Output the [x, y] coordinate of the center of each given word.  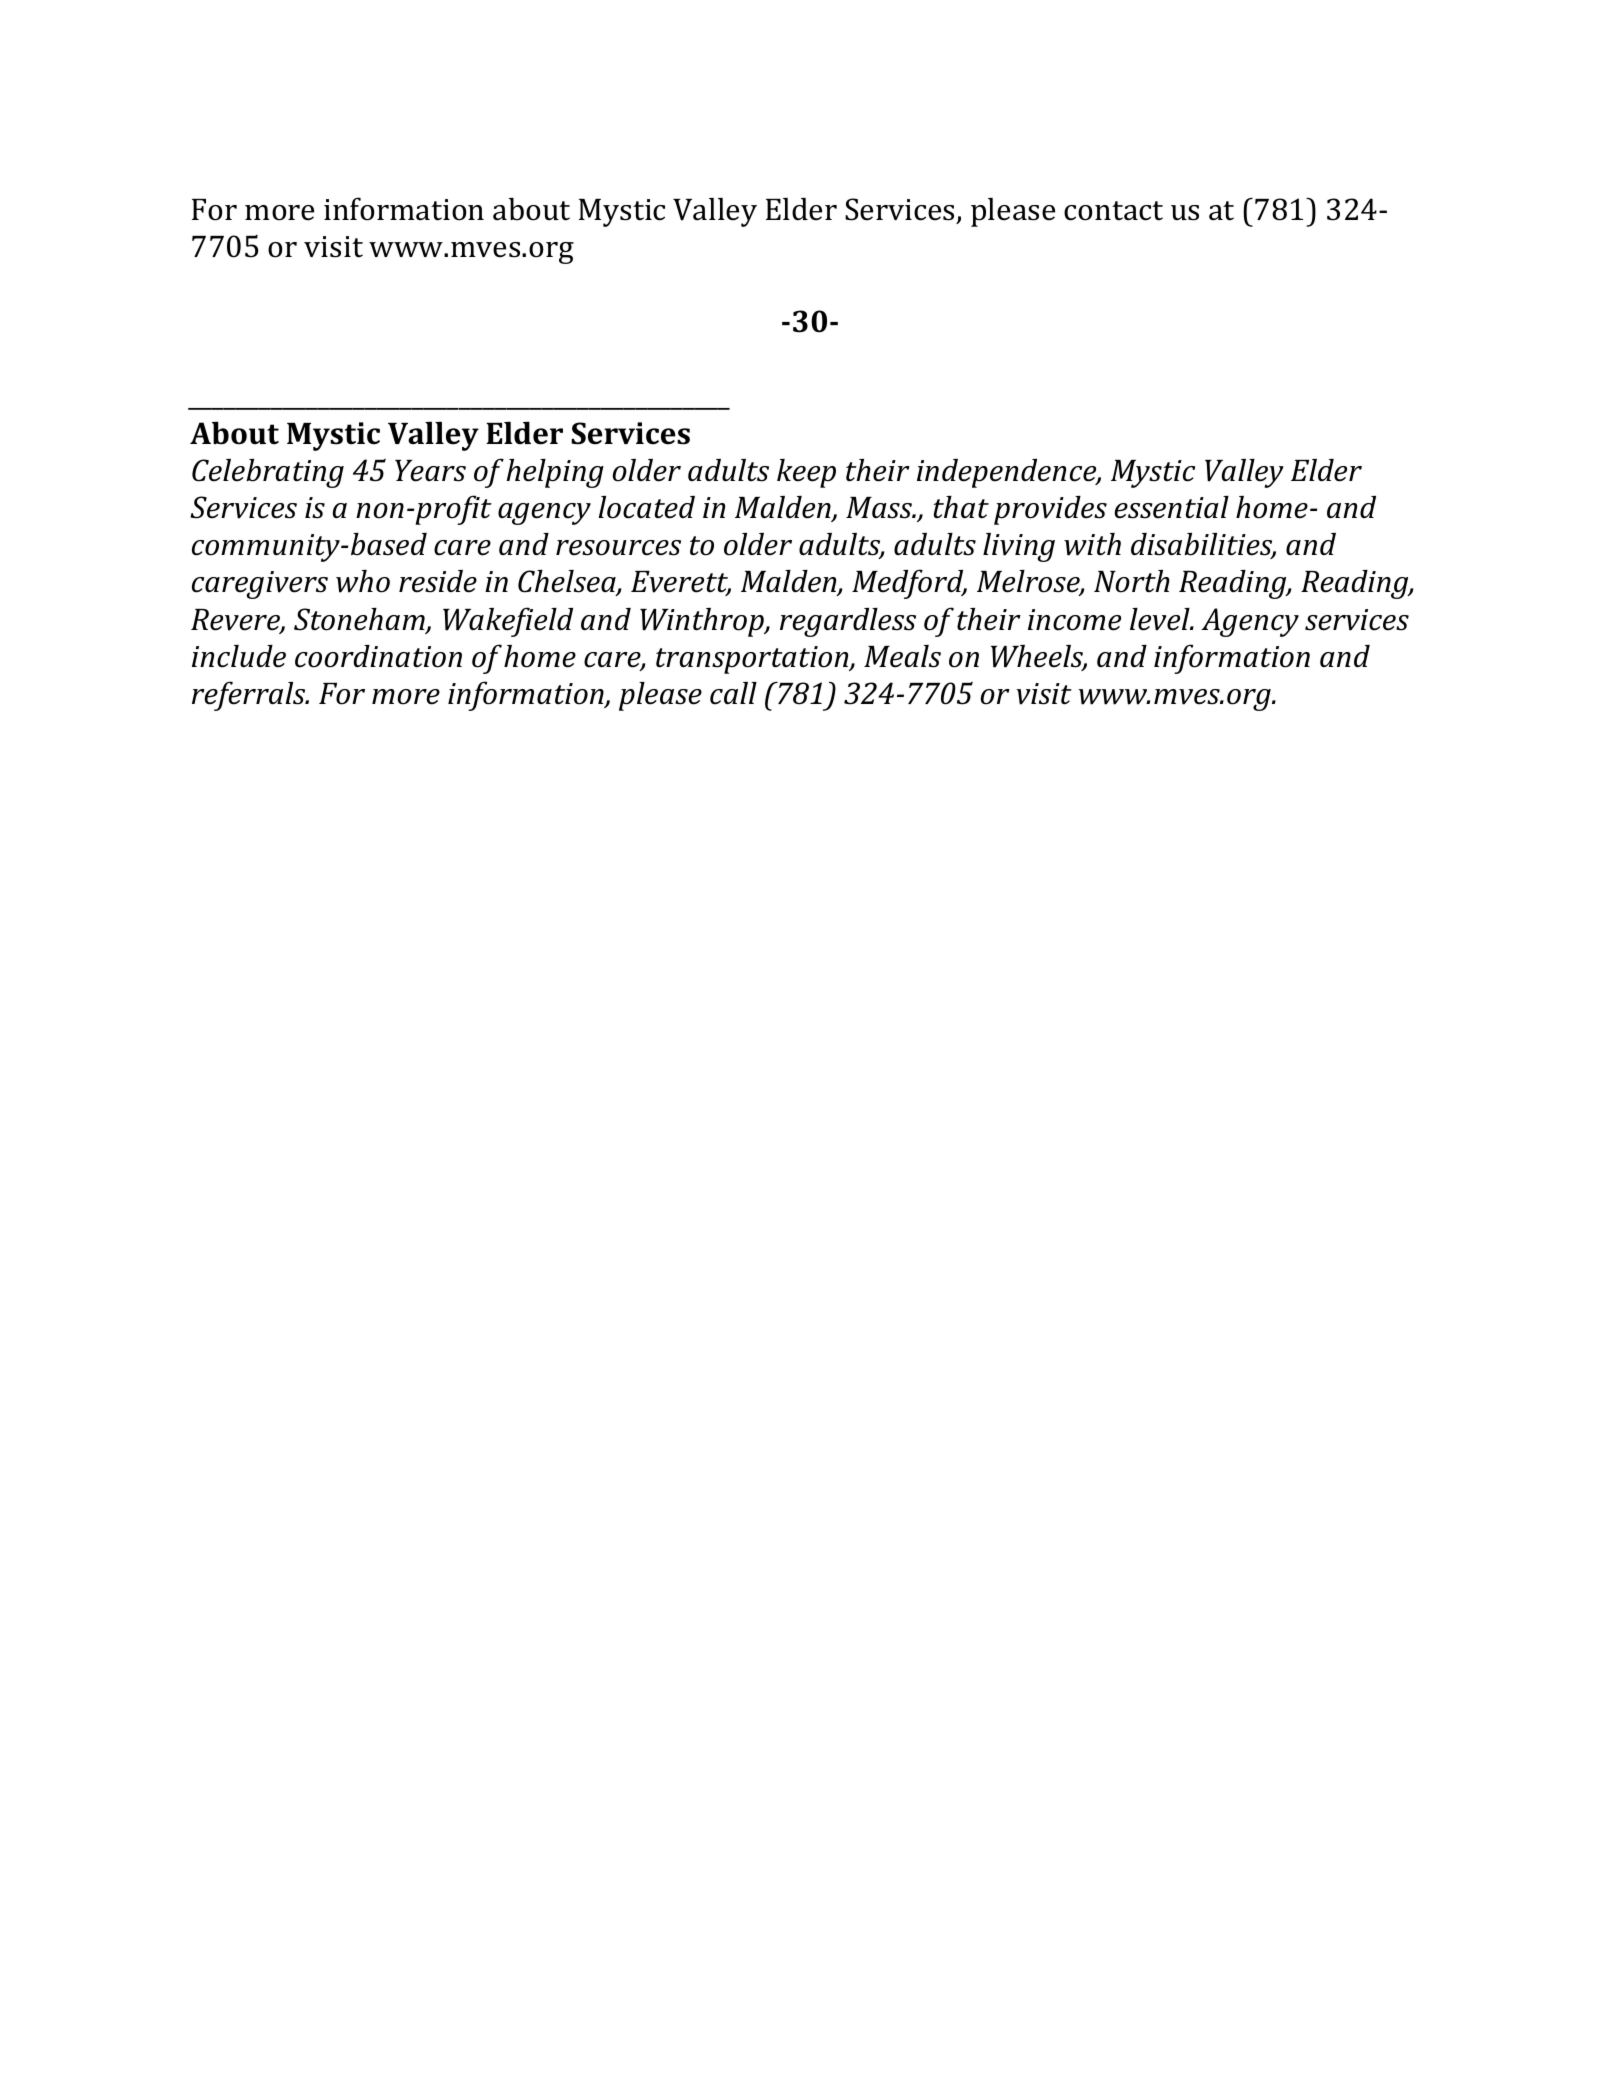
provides [1050, 510]
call [733, 693]
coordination [378, 656]
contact [1113, 211]
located [646, 507]
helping [555, 473]
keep [806, 473]
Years [430, 471]
